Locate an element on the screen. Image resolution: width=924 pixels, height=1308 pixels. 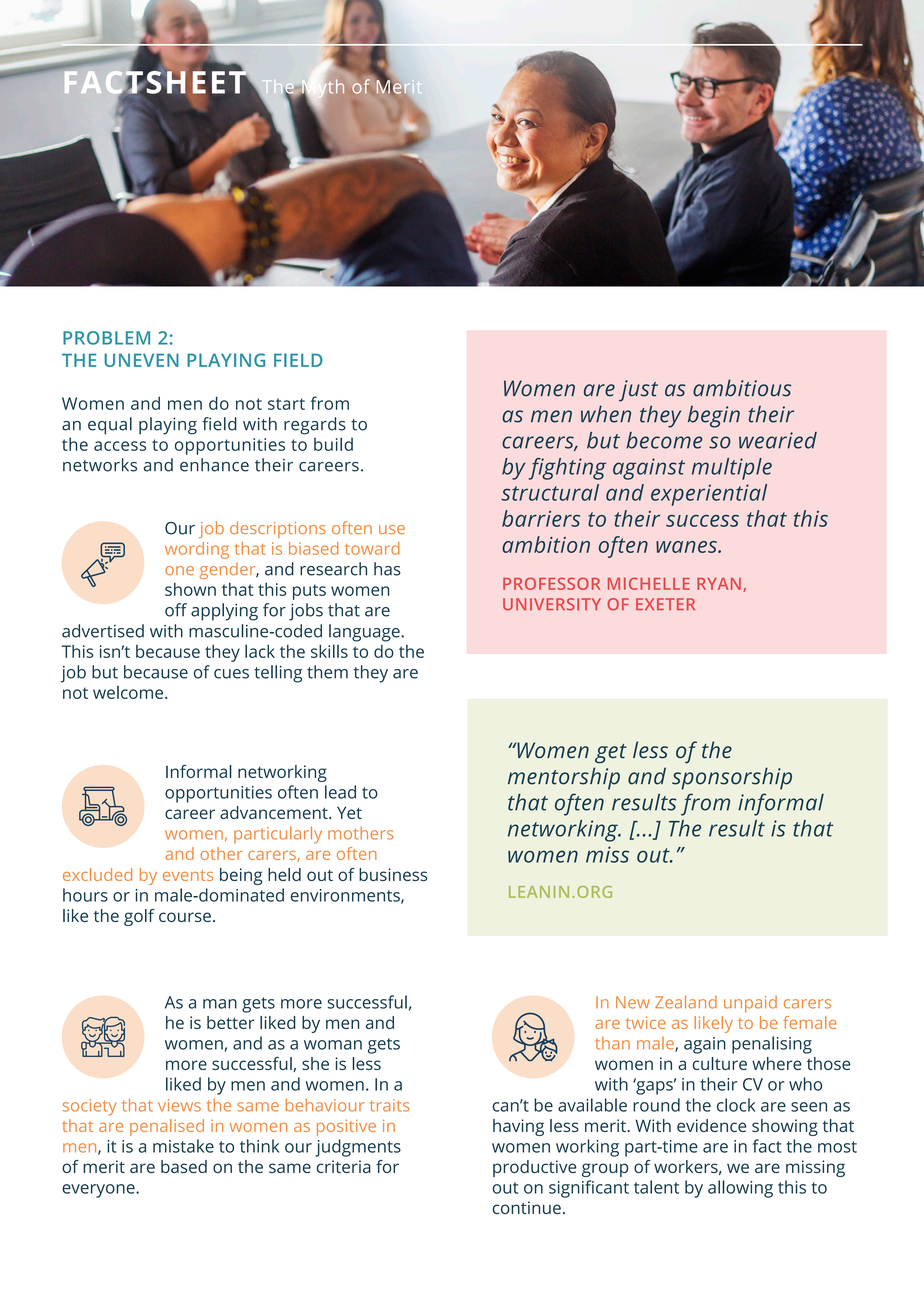
productive is located at coordinates (535, 1168).
